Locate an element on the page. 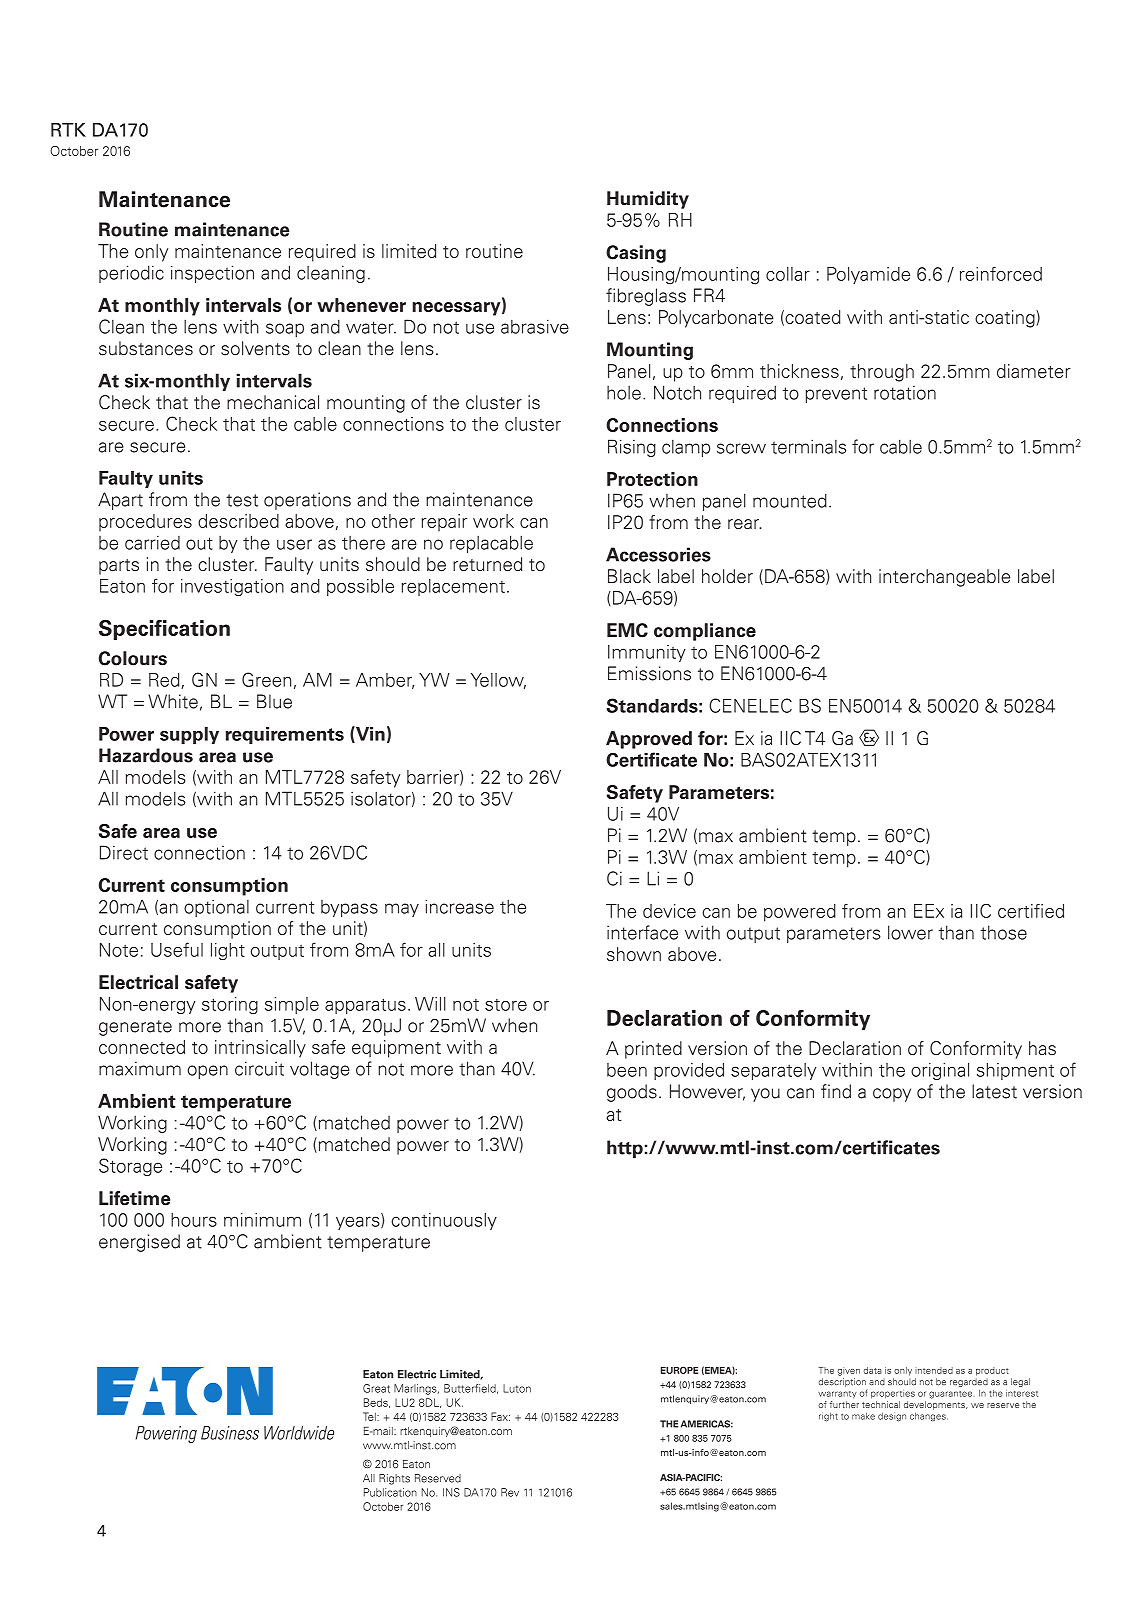 The width and height of the document is (1132, 1607). Polyamide is located at coordinates (868, 275).
